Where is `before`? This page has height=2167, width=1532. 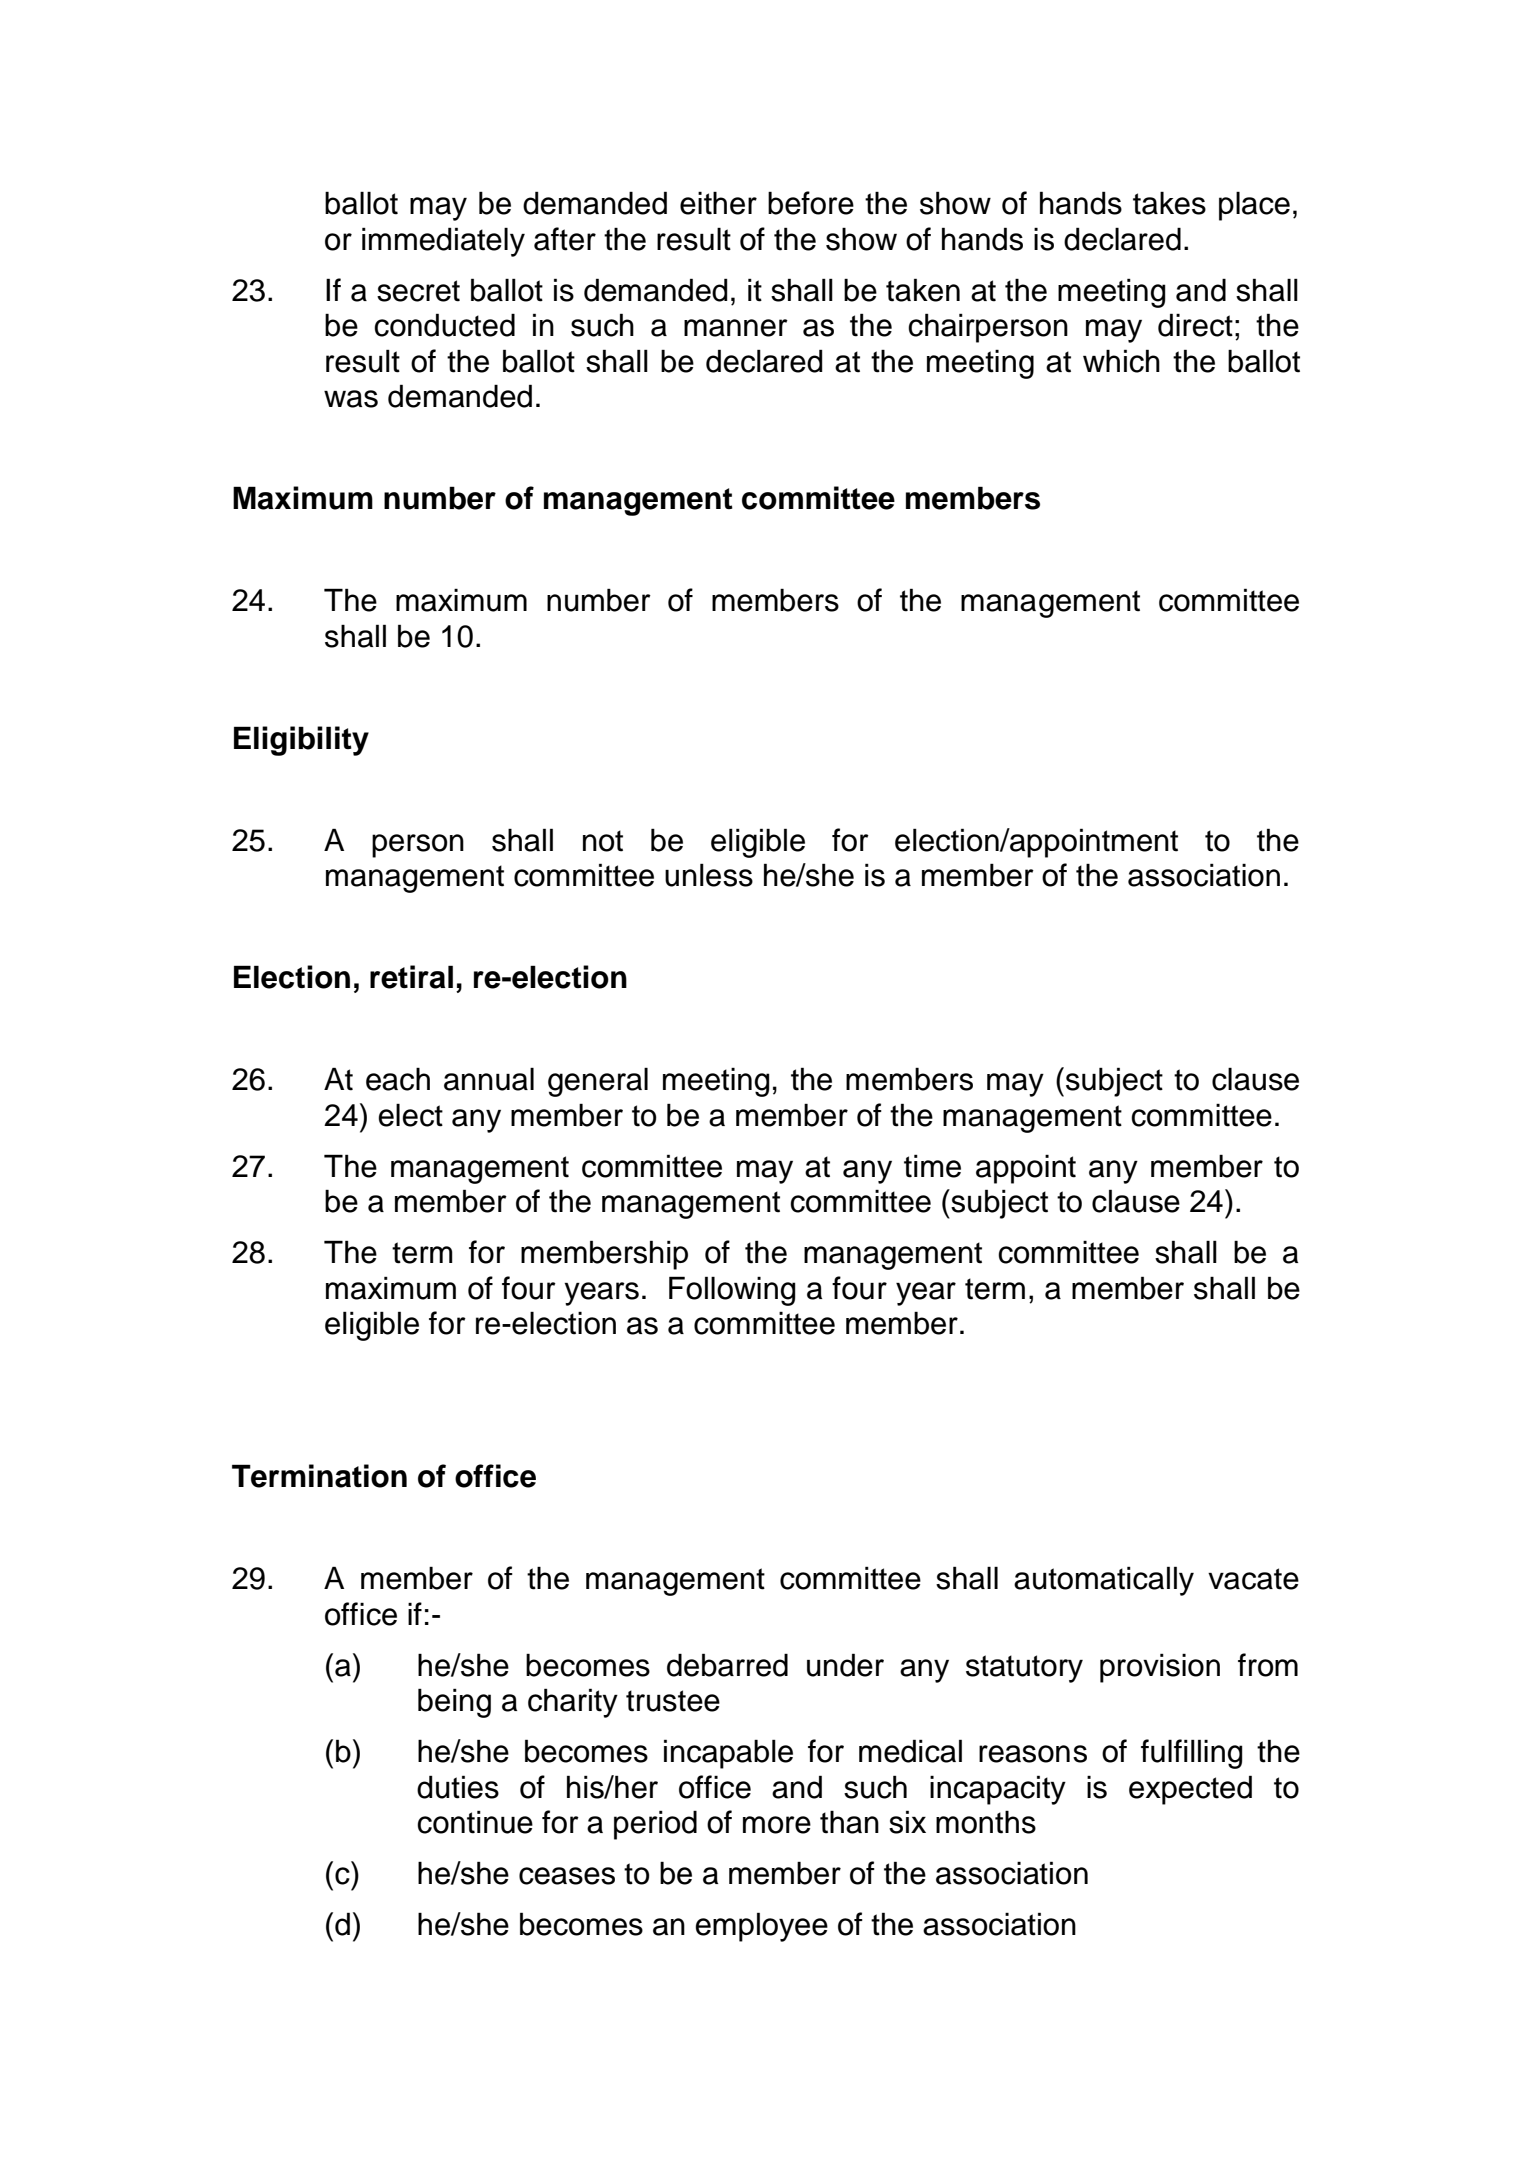 before is located at coordinates (811, 203).
